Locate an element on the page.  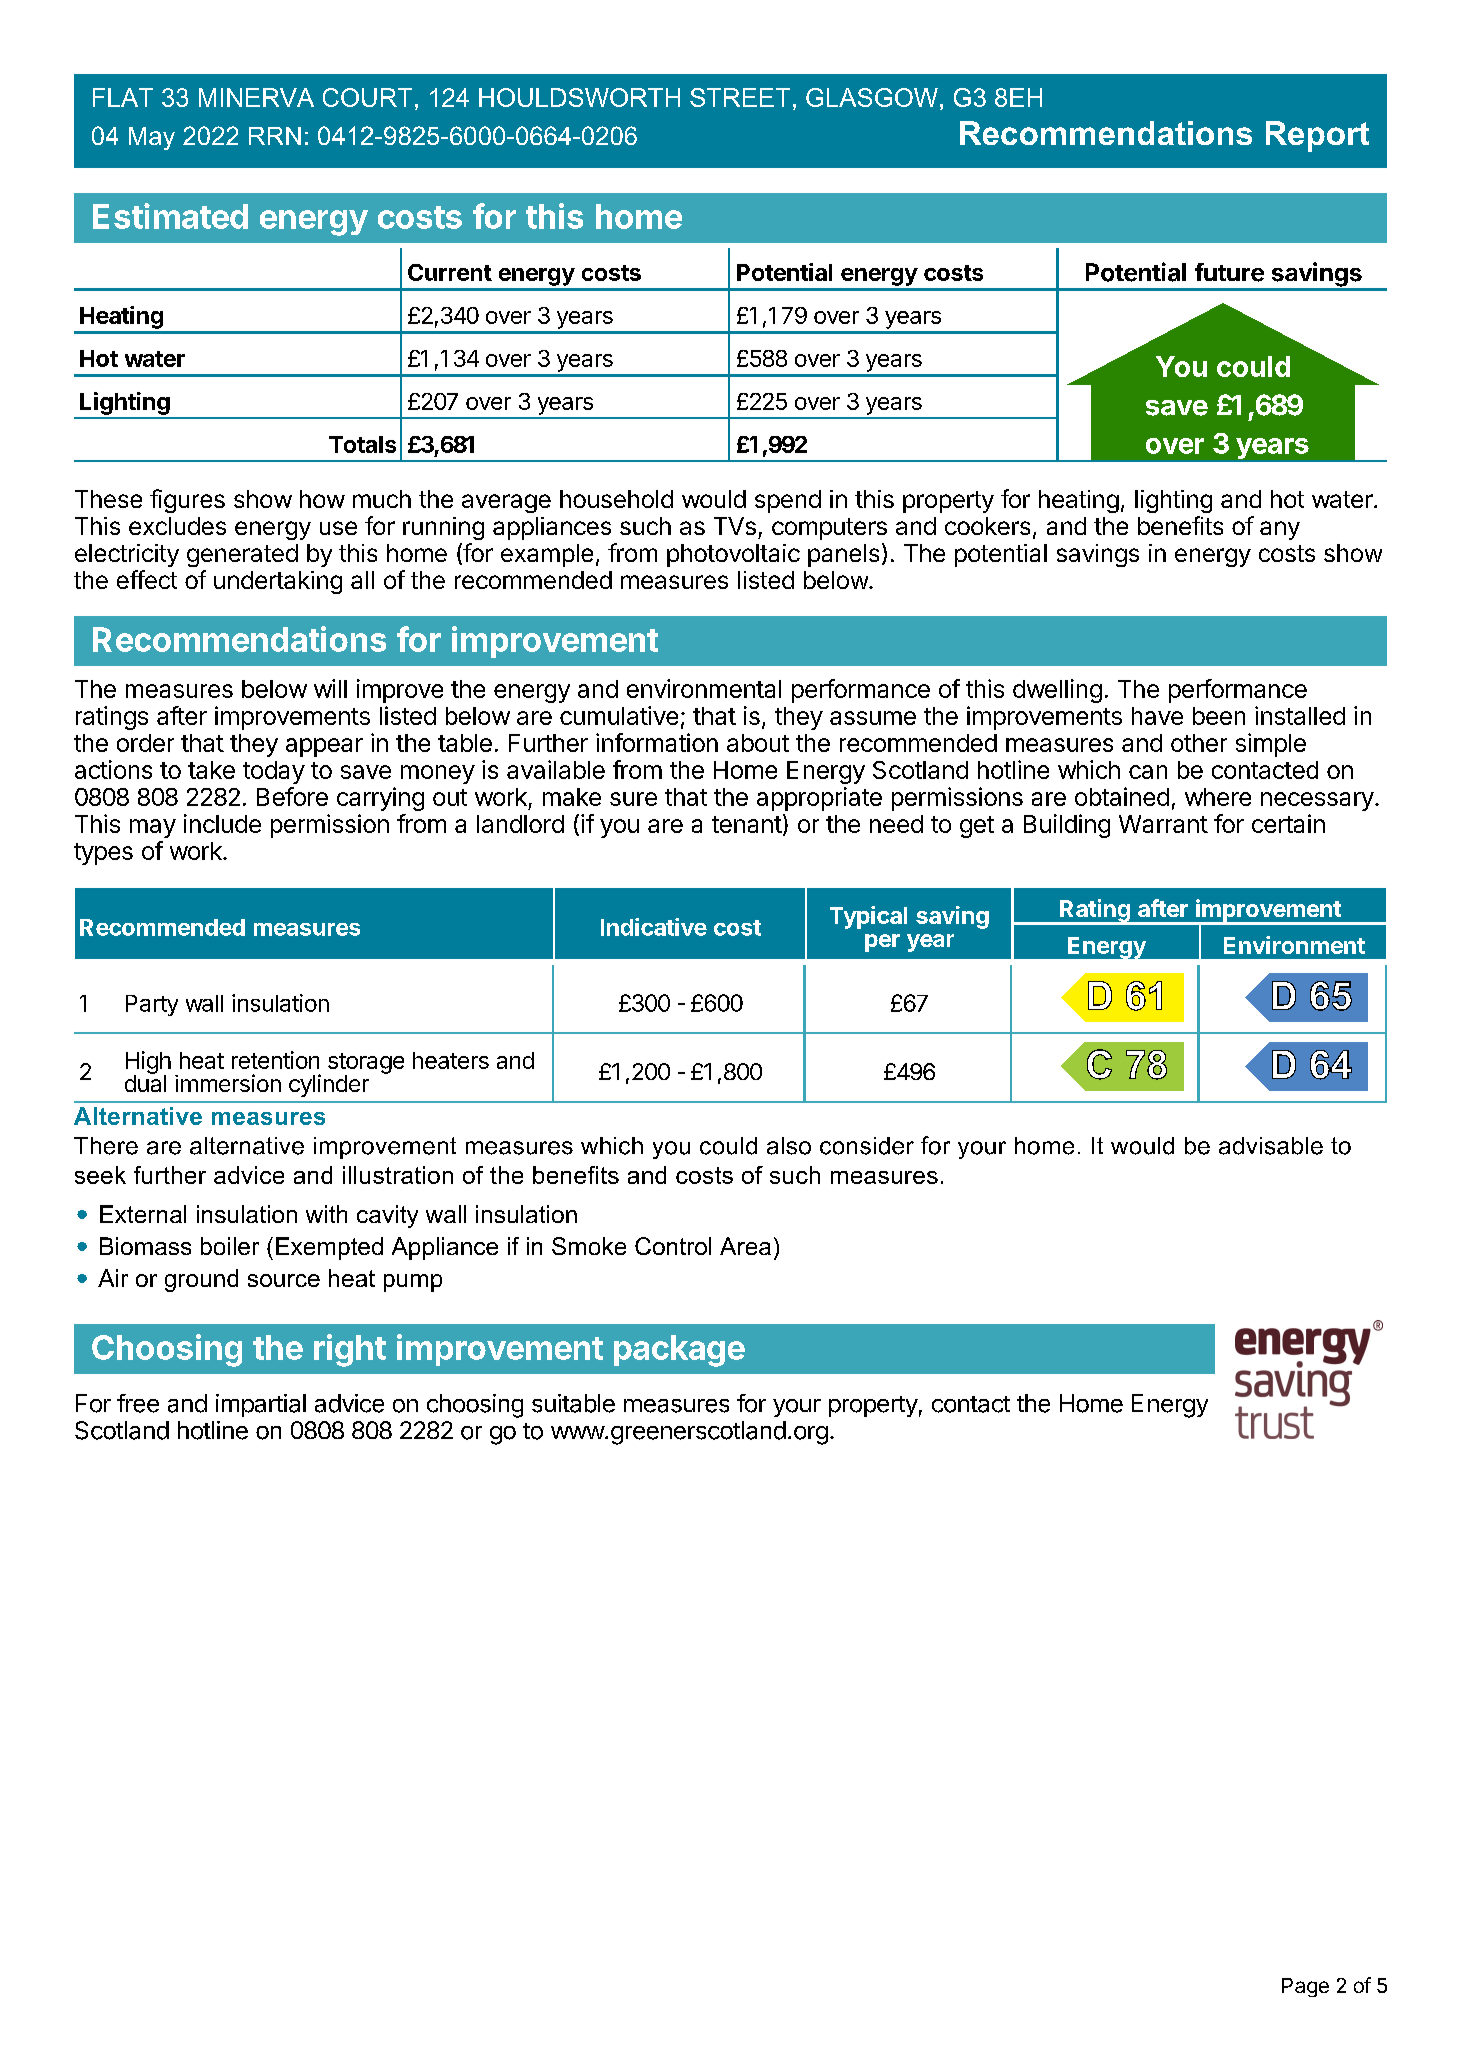
RRN is located at coordinates (275, 136).
